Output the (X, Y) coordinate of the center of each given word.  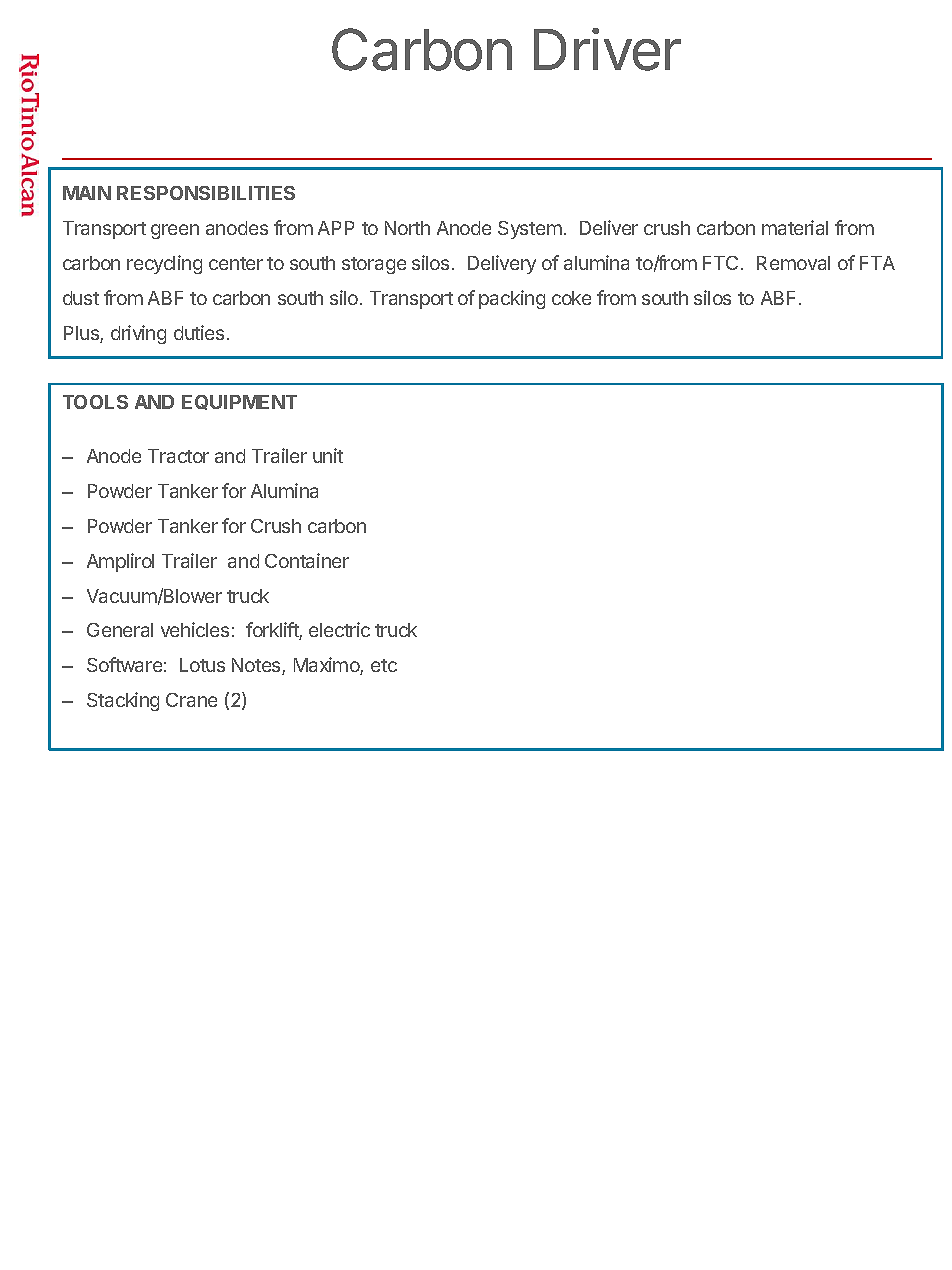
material (795, 227)
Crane (191, 700)
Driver (607, 49)
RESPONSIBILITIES (206, 193)
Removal (793, 263)
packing (512, 299)
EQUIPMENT (239, 402)
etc (384, 665)
